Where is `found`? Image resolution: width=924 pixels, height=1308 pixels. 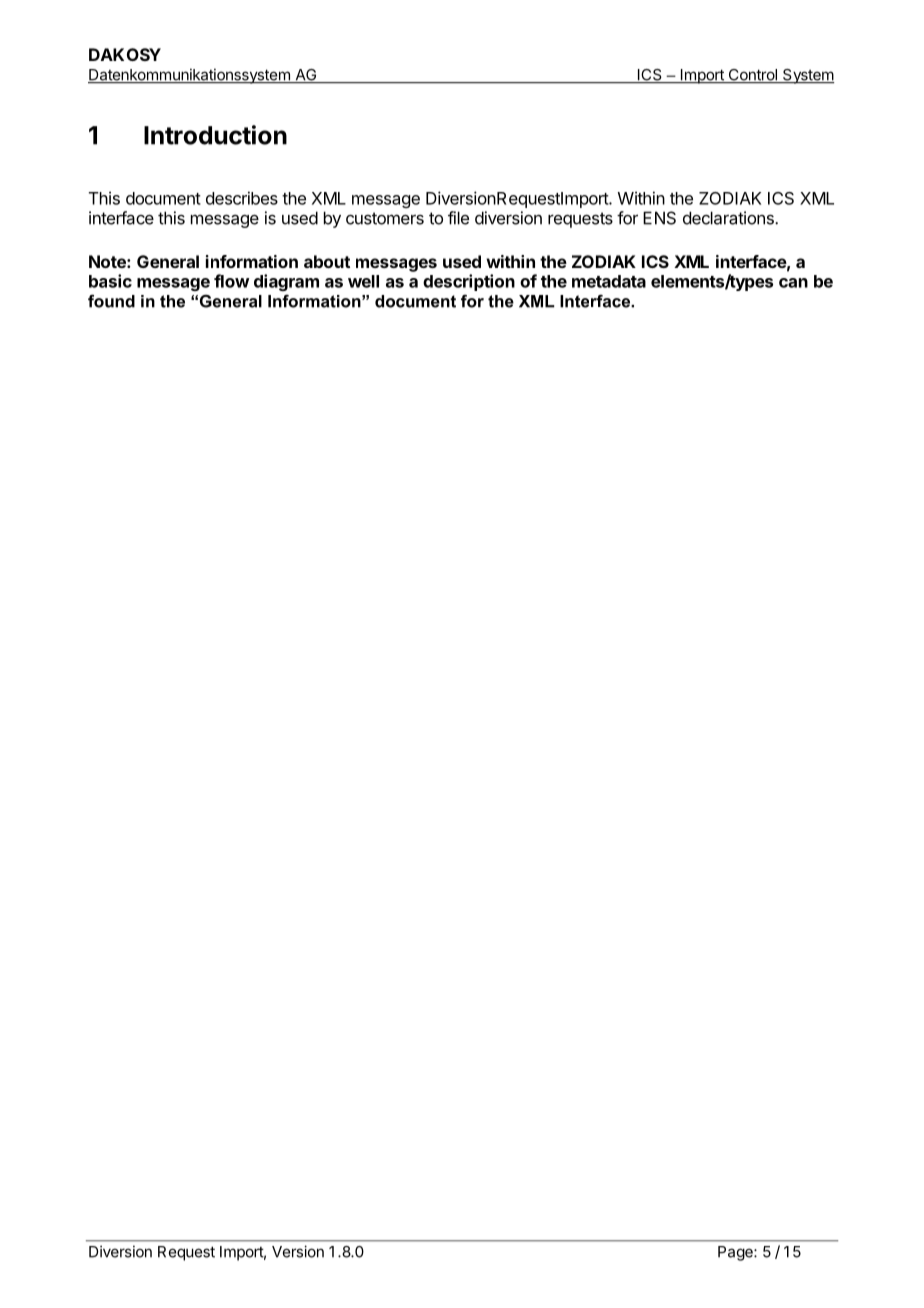
found is located at coordinates (111, 301).
